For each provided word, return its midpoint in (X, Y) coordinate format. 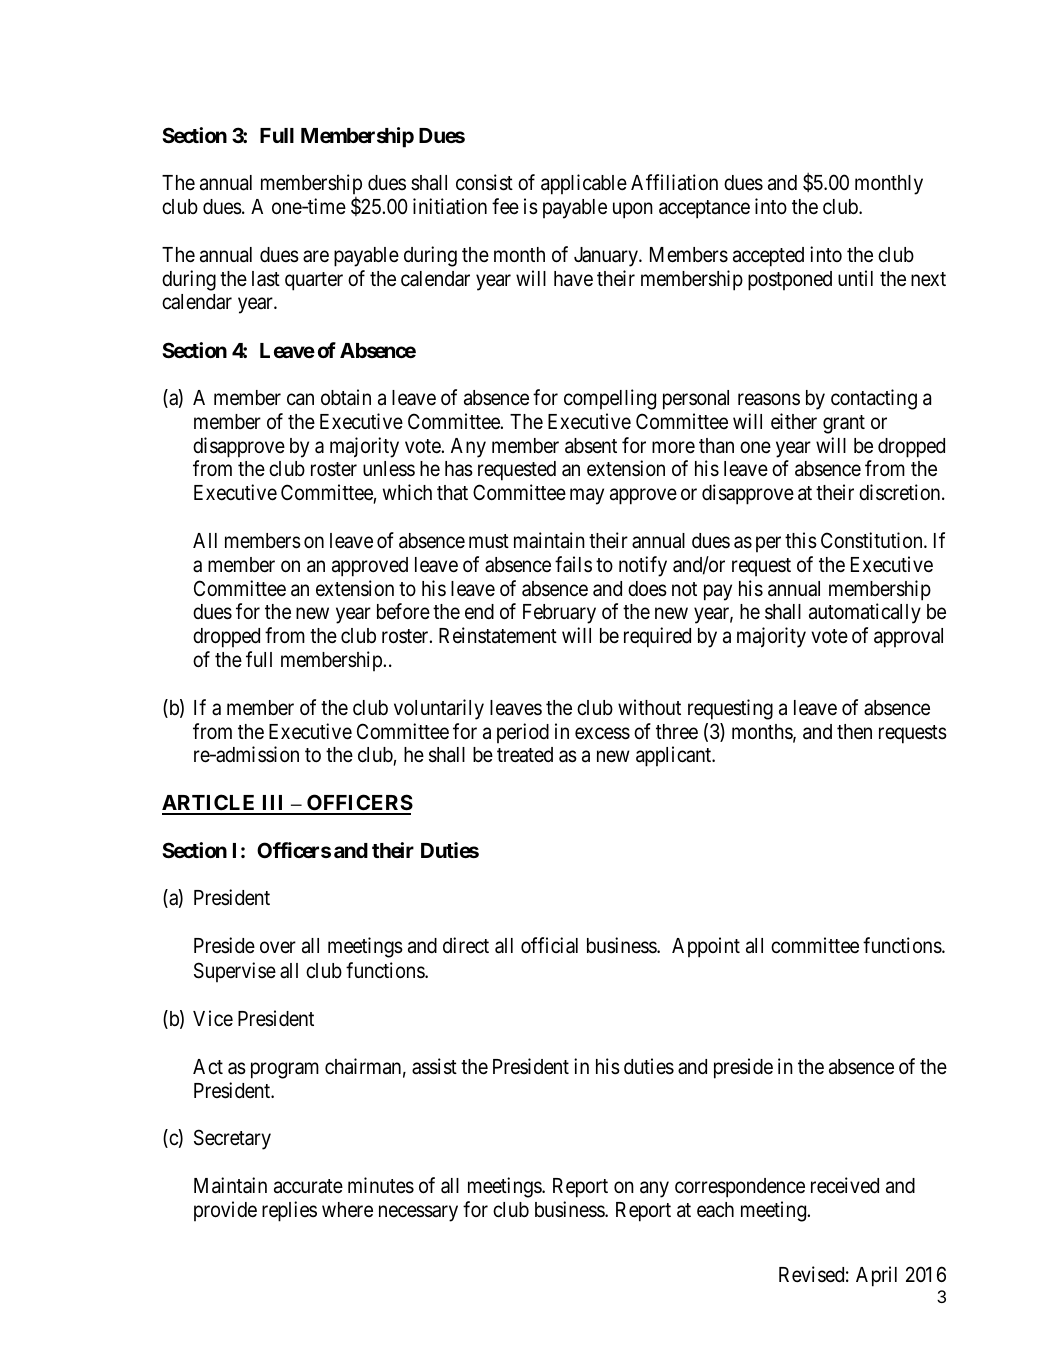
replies (289, 1211)
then (854, 731)
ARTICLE (210, 804)
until (855, 278)
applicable (584, 184)
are (316, 256)
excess (602, 733)
